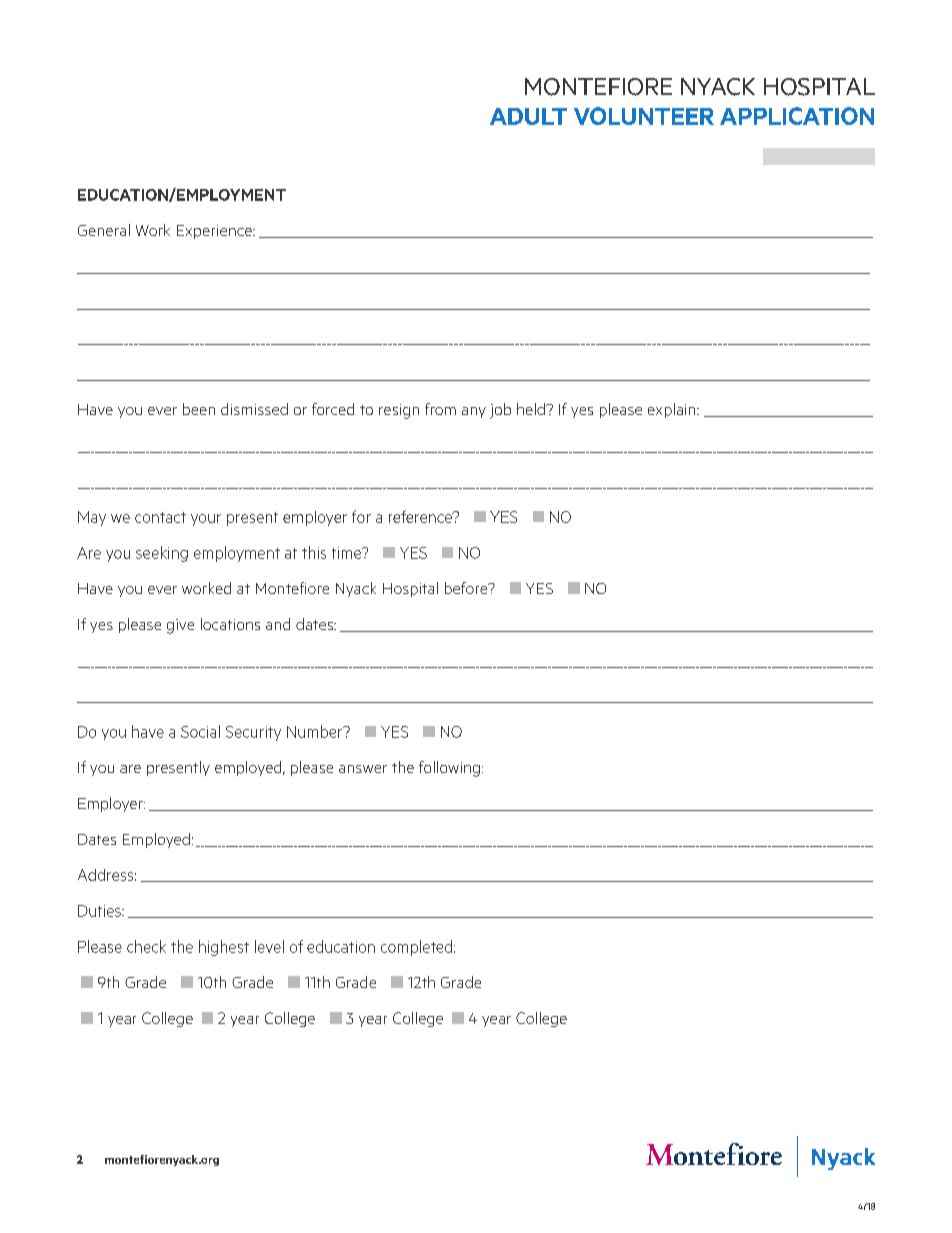  What do you see at coordinates (215, 232) in the screenshot?
I see `Experience` at bounding box center [215, 232].
